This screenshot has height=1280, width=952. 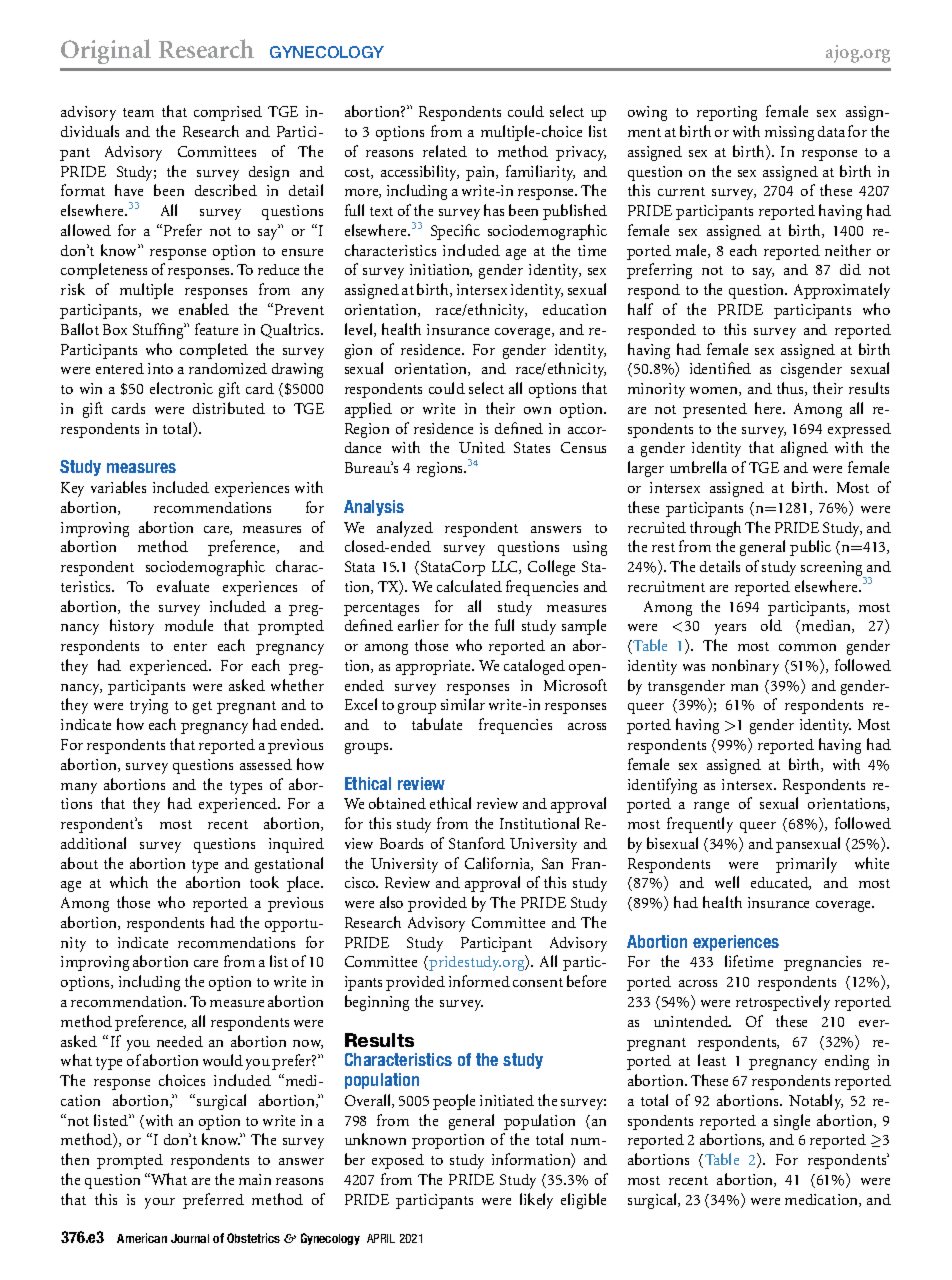 I want to click on related, so click(x=445, y=151).
